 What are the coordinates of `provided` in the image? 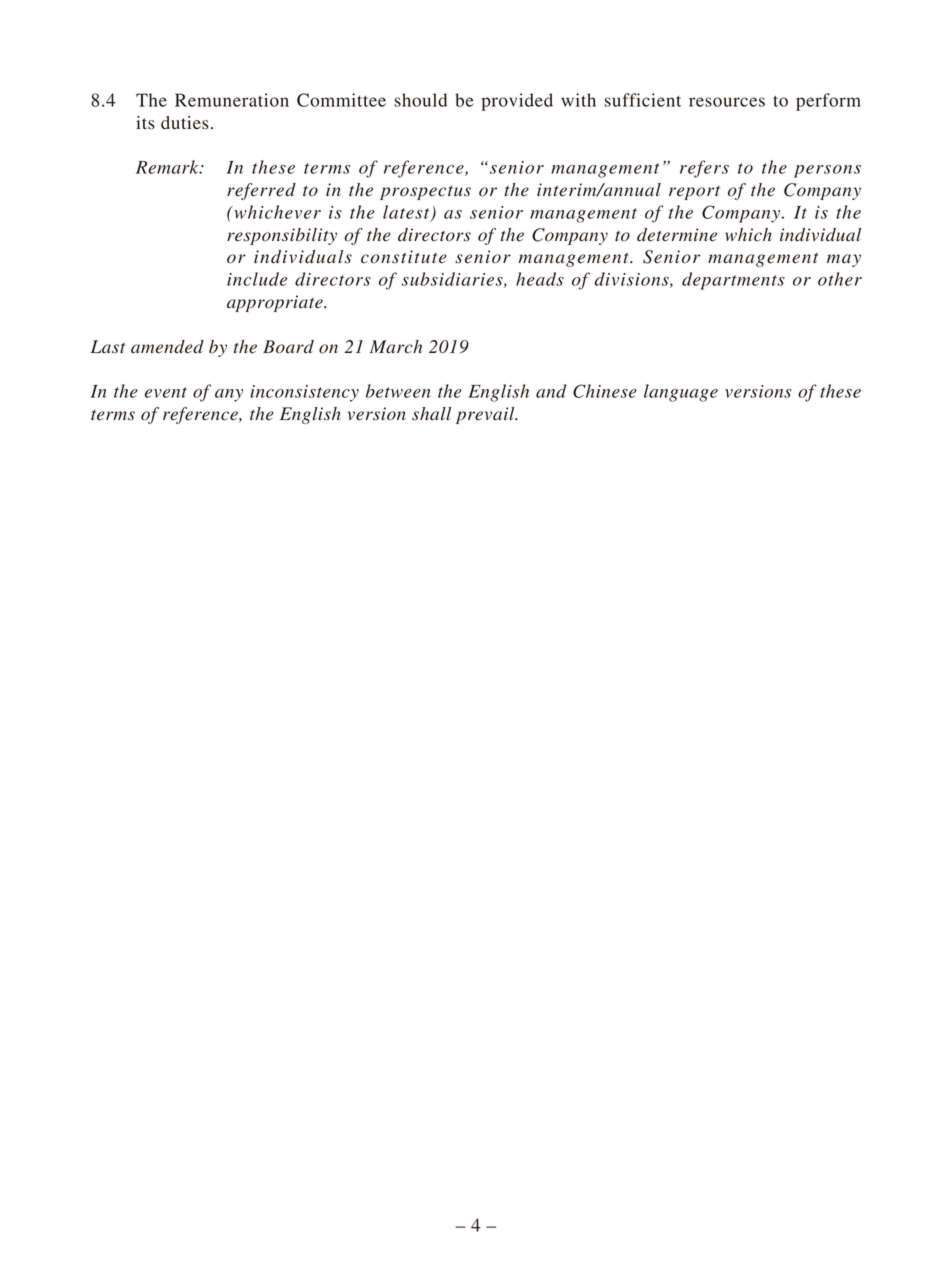 It's located at (517, 102).
